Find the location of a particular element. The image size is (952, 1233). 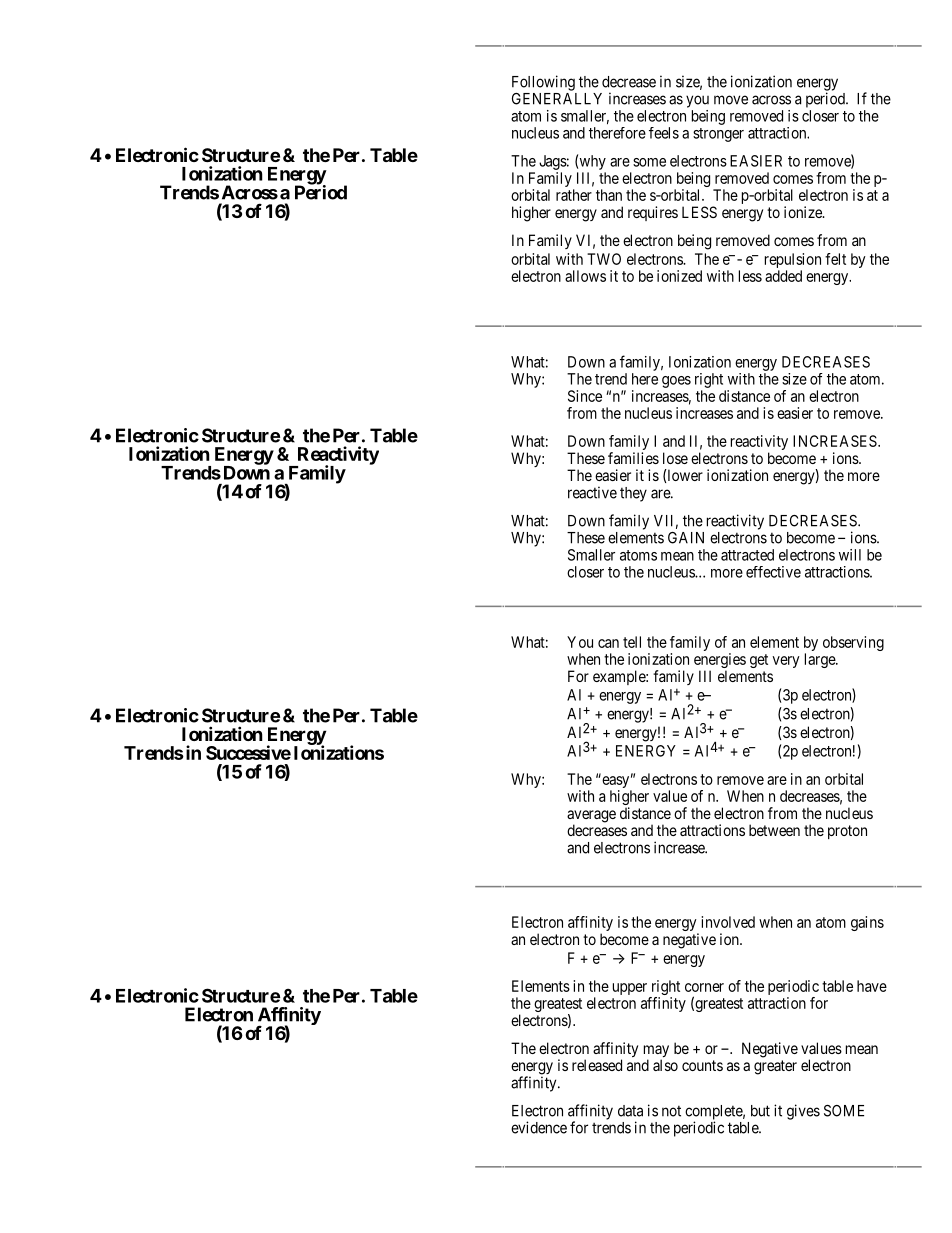

energies is located at coordinates (720, 662).
